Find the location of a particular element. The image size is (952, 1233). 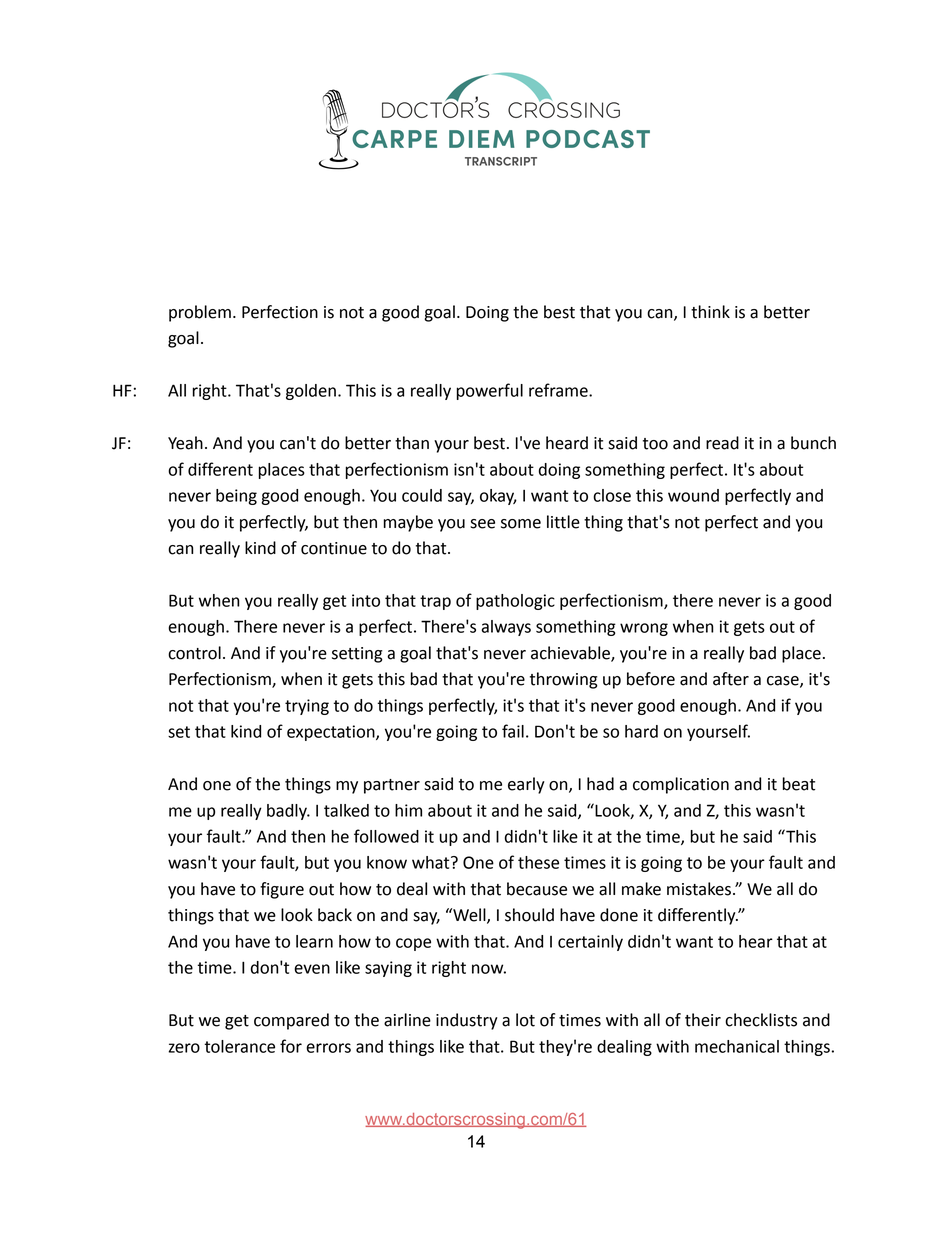

think is located at coordinates (710, 312).
